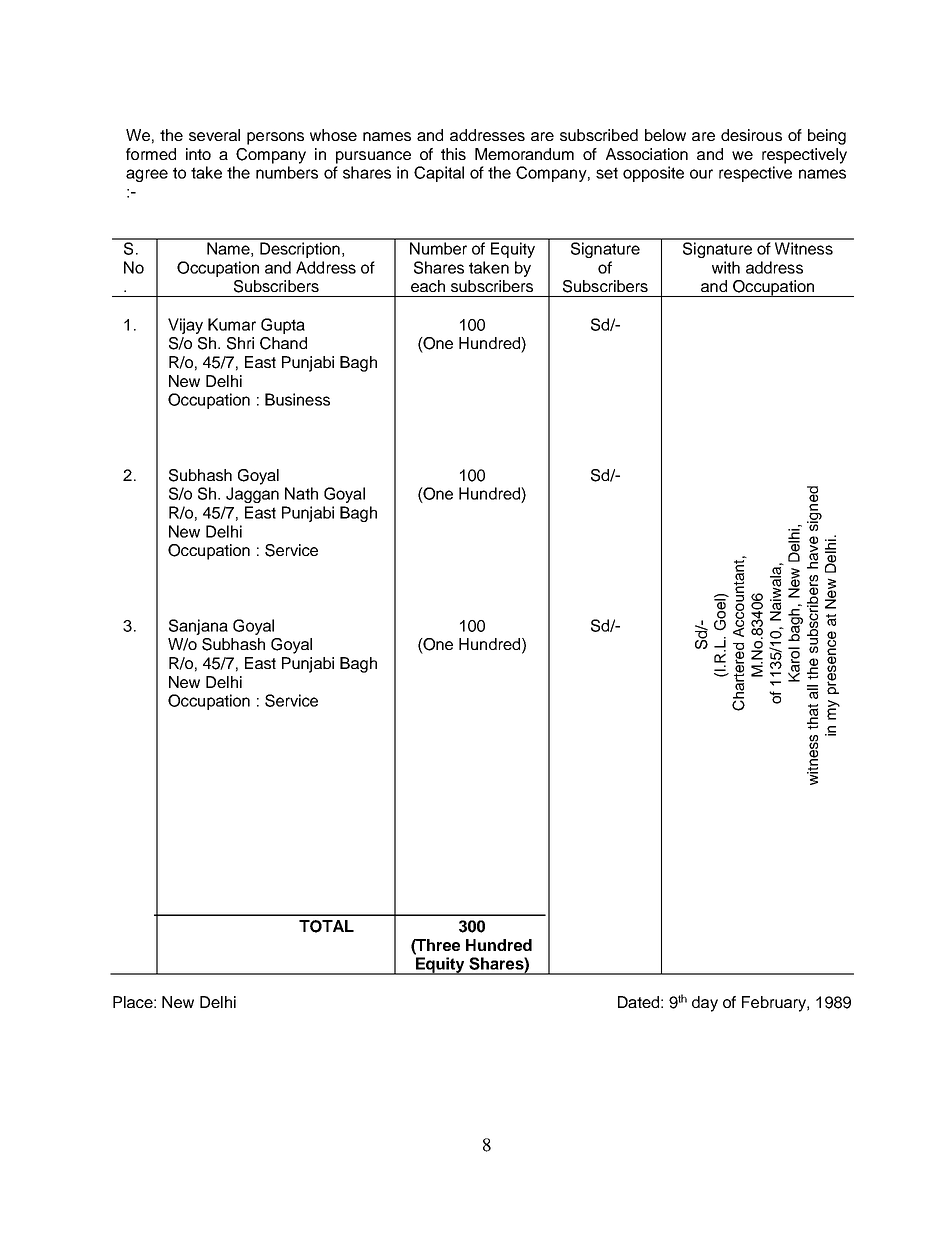 The width and height of the screenshot is (952, 1233). Describe the element at coordinates (326, 926) in the screenshot. I see `TOTAL` at that location.
